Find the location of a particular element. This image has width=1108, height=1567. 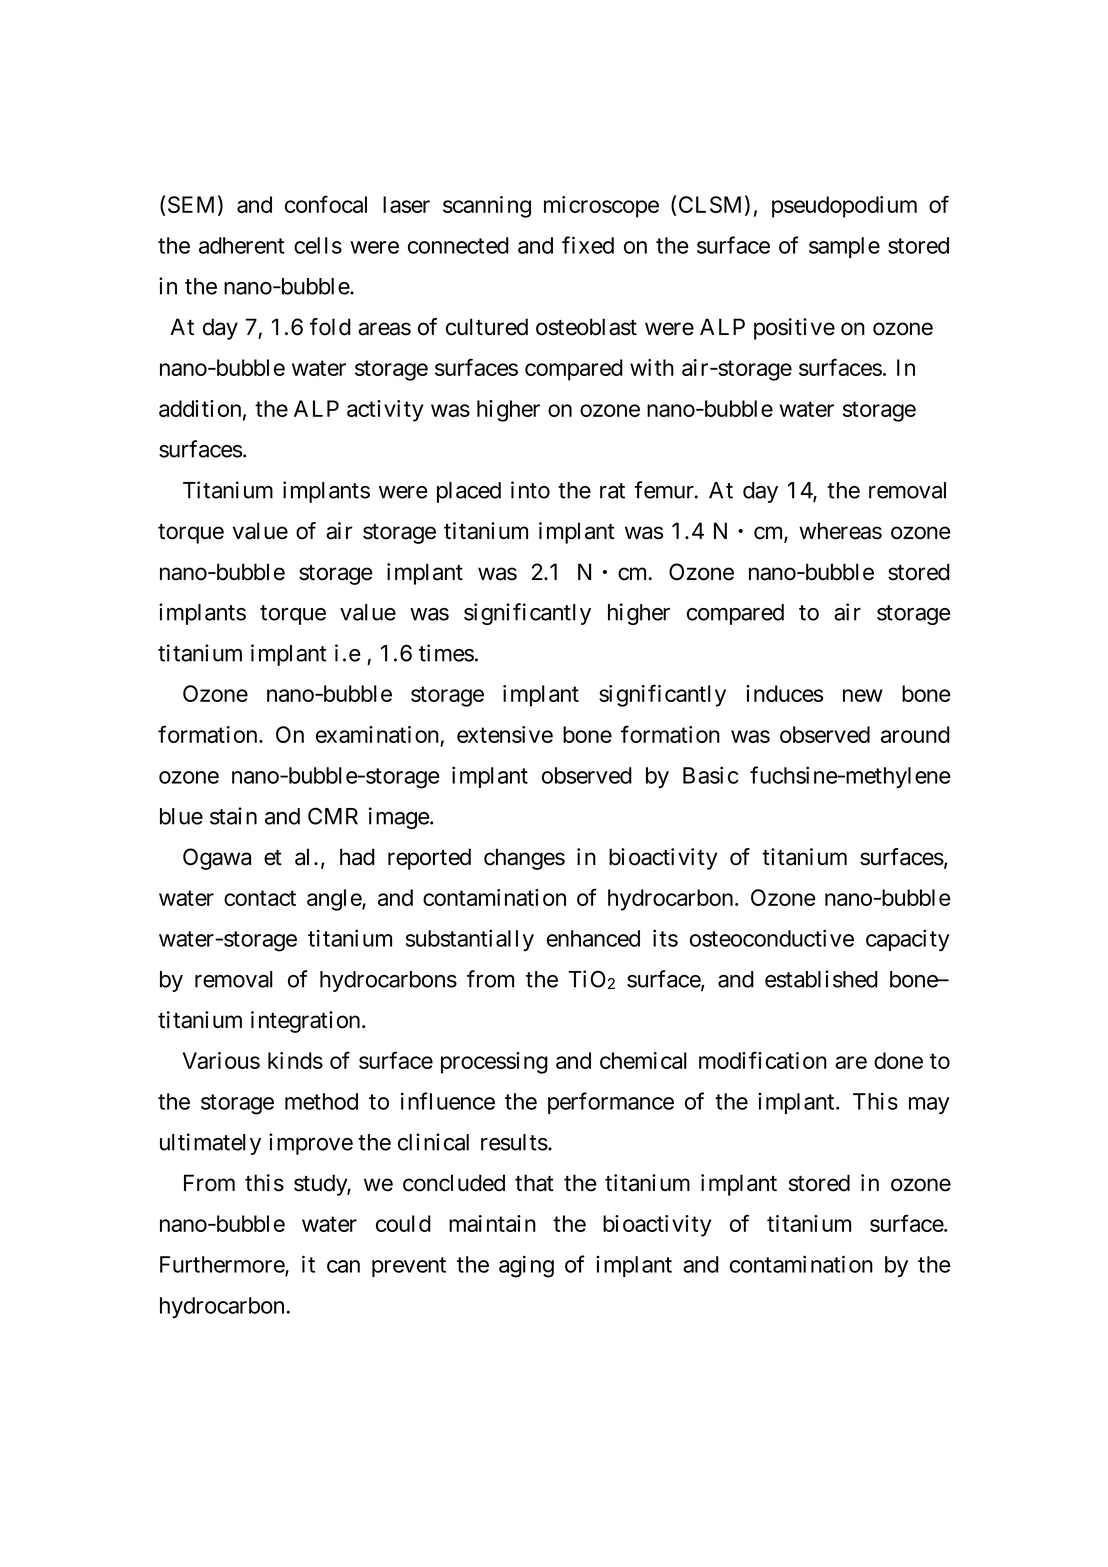

placed is located at coordinates (469, 492).
